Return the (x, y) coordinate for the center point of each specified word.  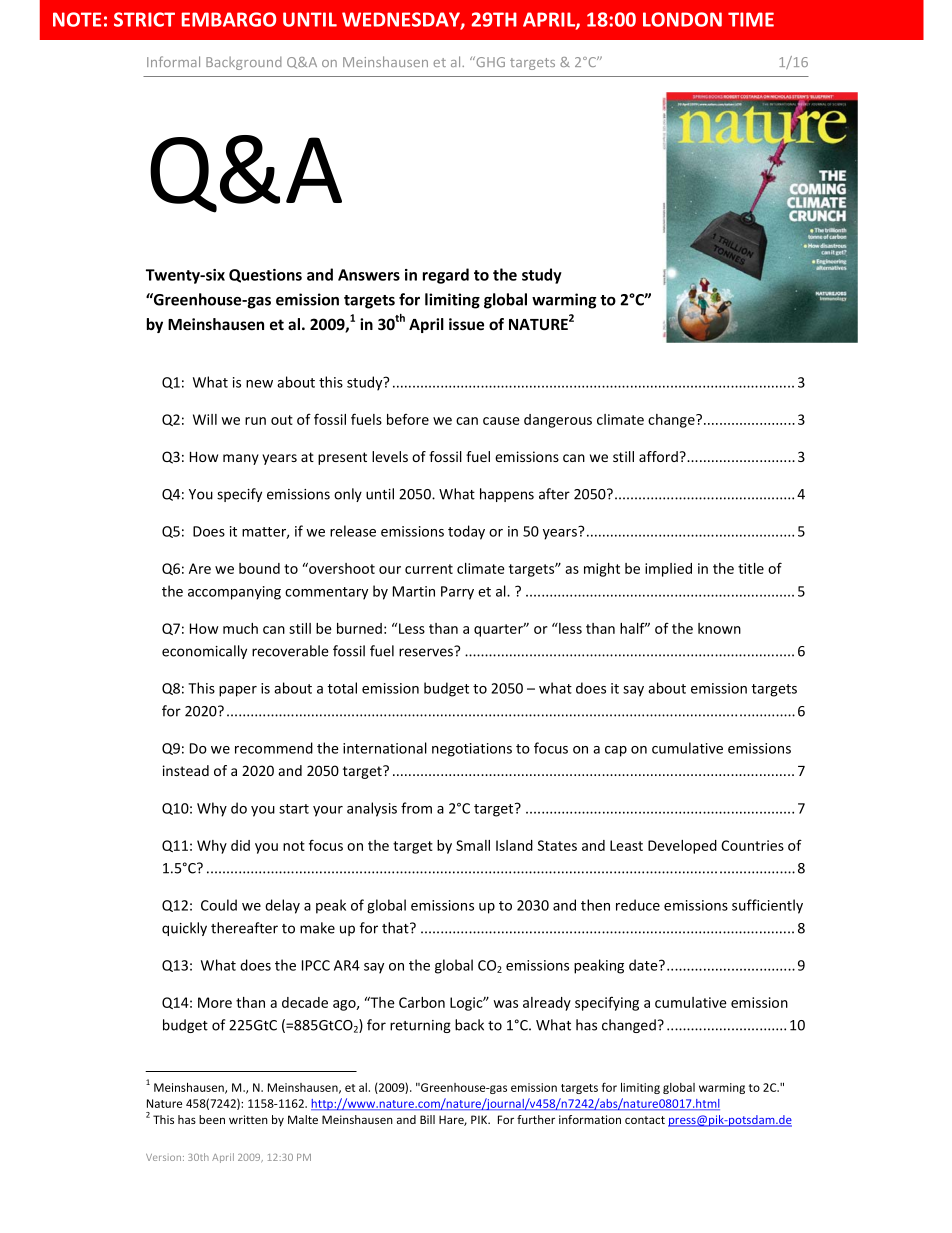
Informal (173, 61)
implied (668, 570)
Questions (265, 276)
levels (390, 456)
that (396, 928)
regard (446, 276)
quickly (184, 929)
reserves (427, 651)
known (719, 628)
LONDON (682, 19)
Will (205, 419)
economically (204, 652)
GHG (489, 61)
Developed (682, 847)
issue (466, 324)
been (212, 1119)
